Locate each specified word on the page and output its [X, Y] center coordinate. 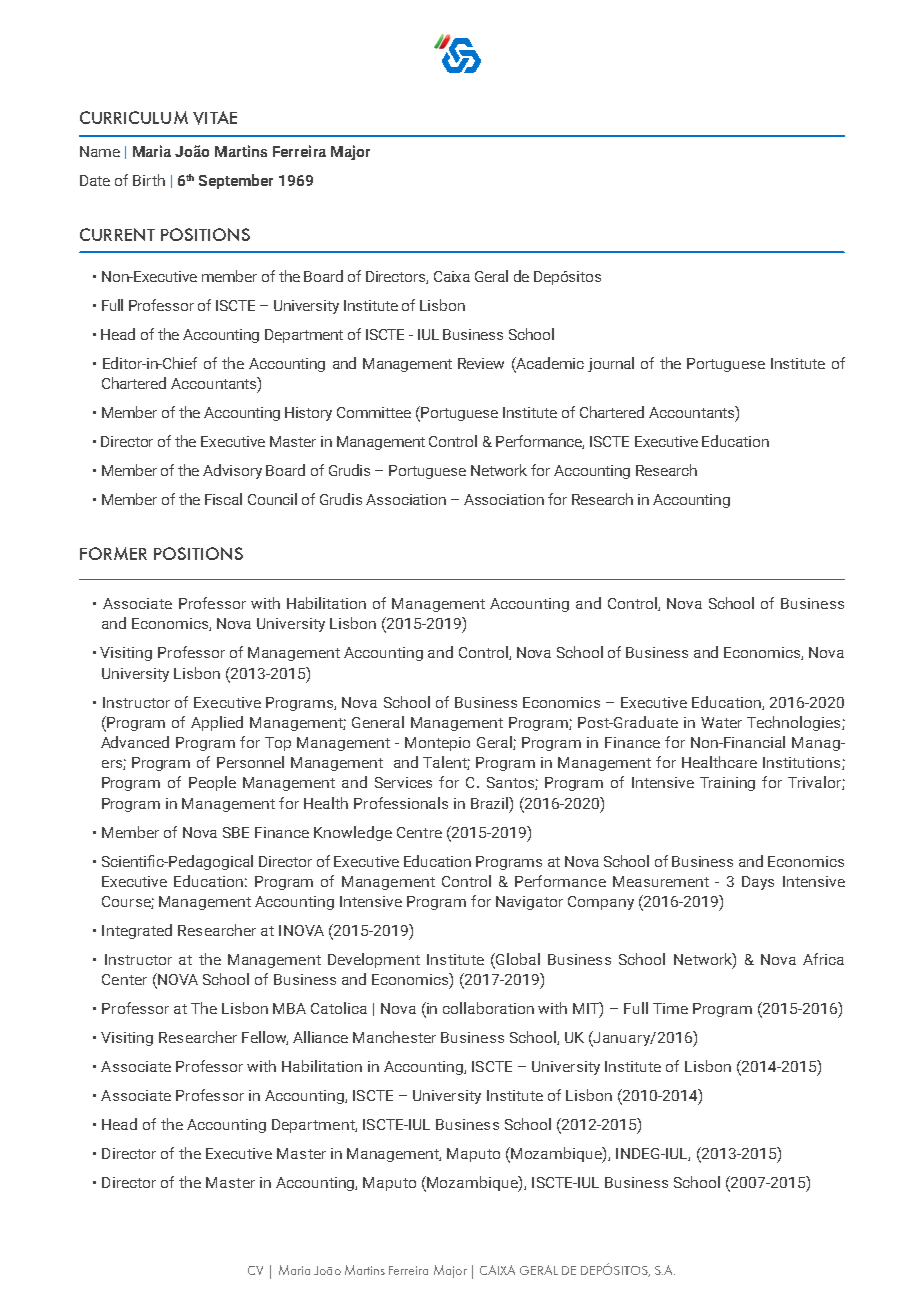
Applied [217, 723]
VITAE [215, 118]
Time [670, 1008]
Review [481, 363]
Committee [374, 412]
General [378, 722]
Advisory [232, 471]
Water [721, 722]
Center [124, 979]
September [236, 181]
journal [611, 364]
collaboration [488, 1008]
